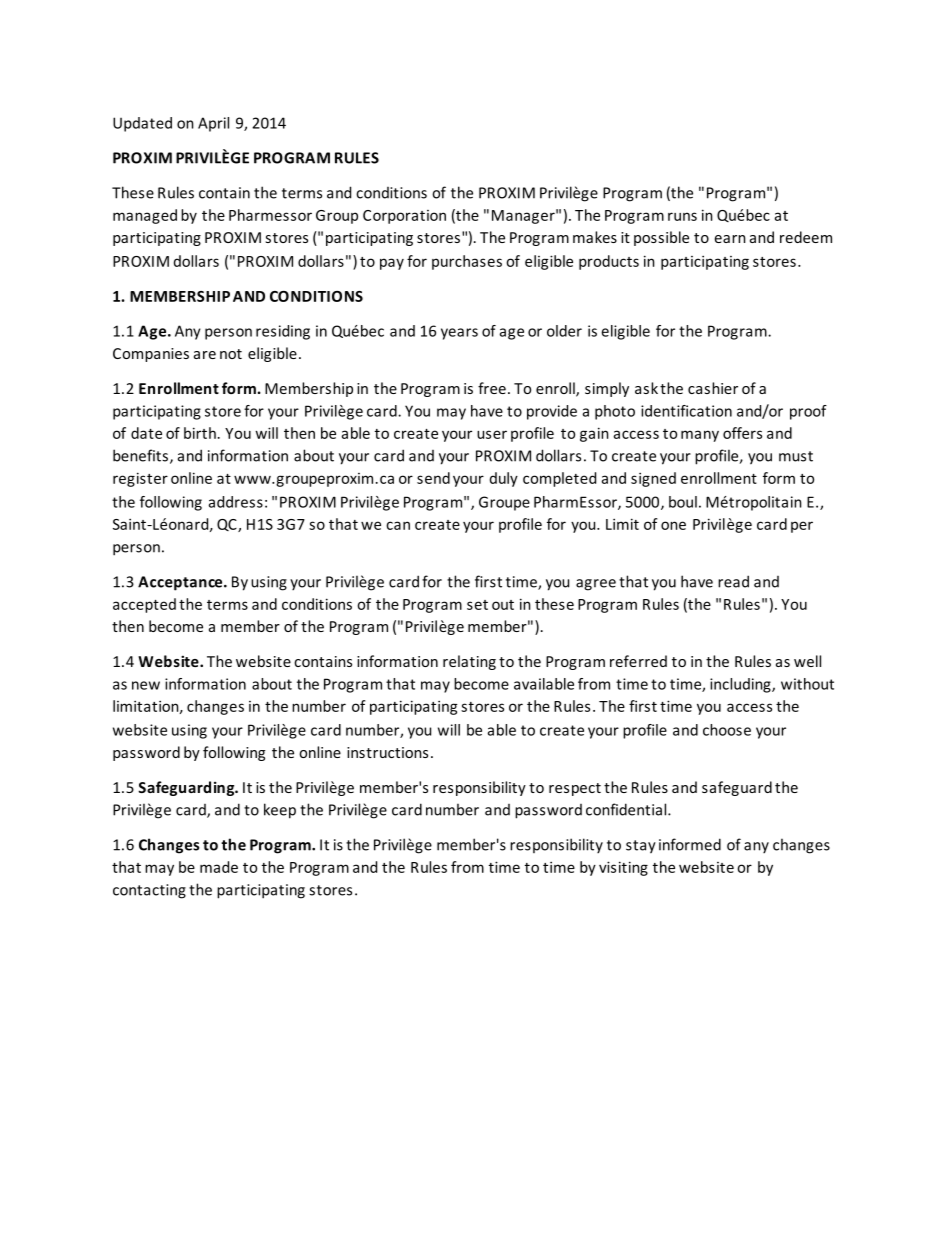 The width and height of the image is (952, 1233). I want to click on April, so click(213, 124).
